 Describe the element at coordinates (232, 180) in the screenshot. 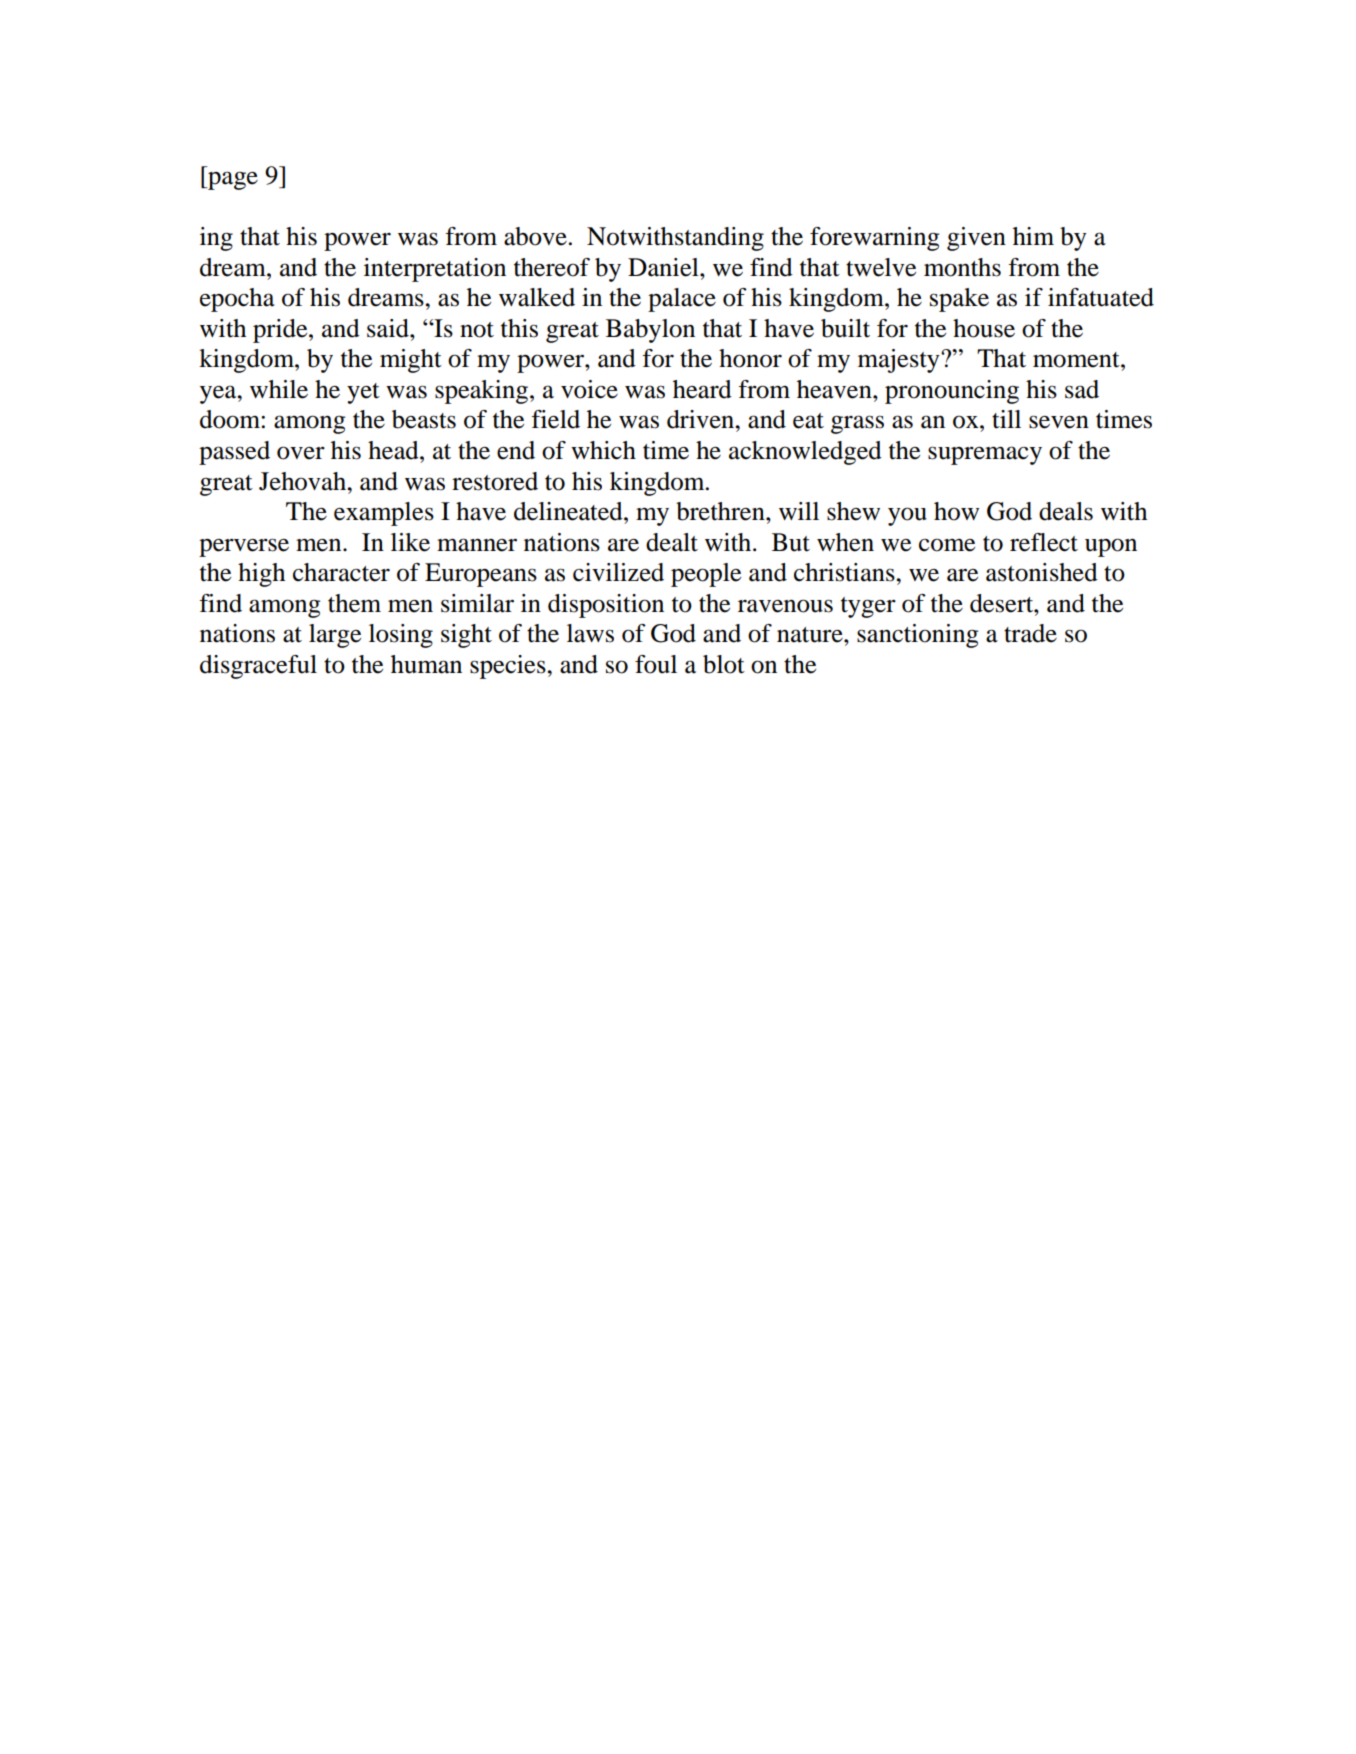

I see `page` at that location.
